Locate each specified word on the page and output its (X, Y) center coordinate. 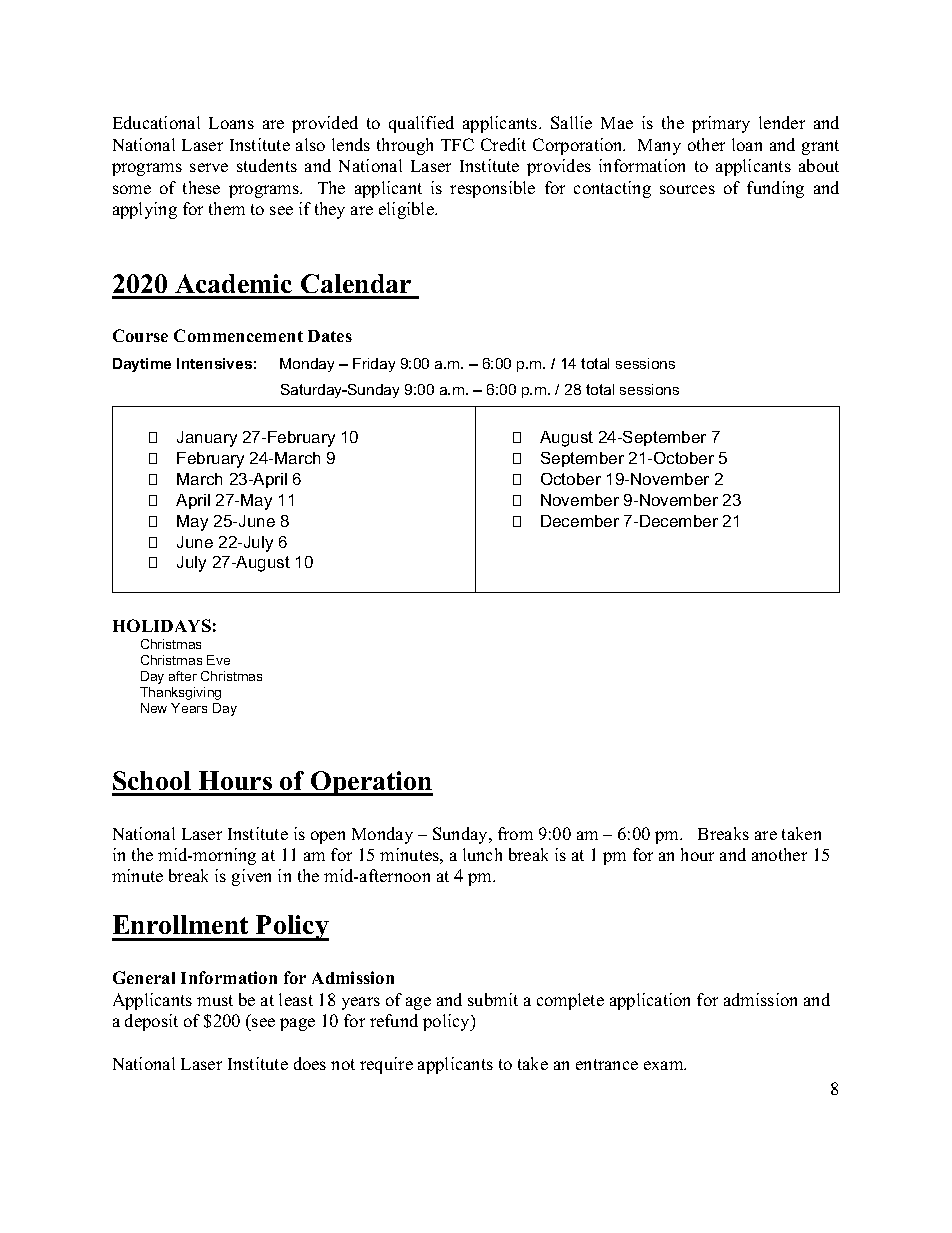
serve (209, 167)
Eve (218, 660)
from (515, 833)
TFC (457, 144)
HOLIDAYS (162, 625)
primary (721, 124)
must (215, 1000)
